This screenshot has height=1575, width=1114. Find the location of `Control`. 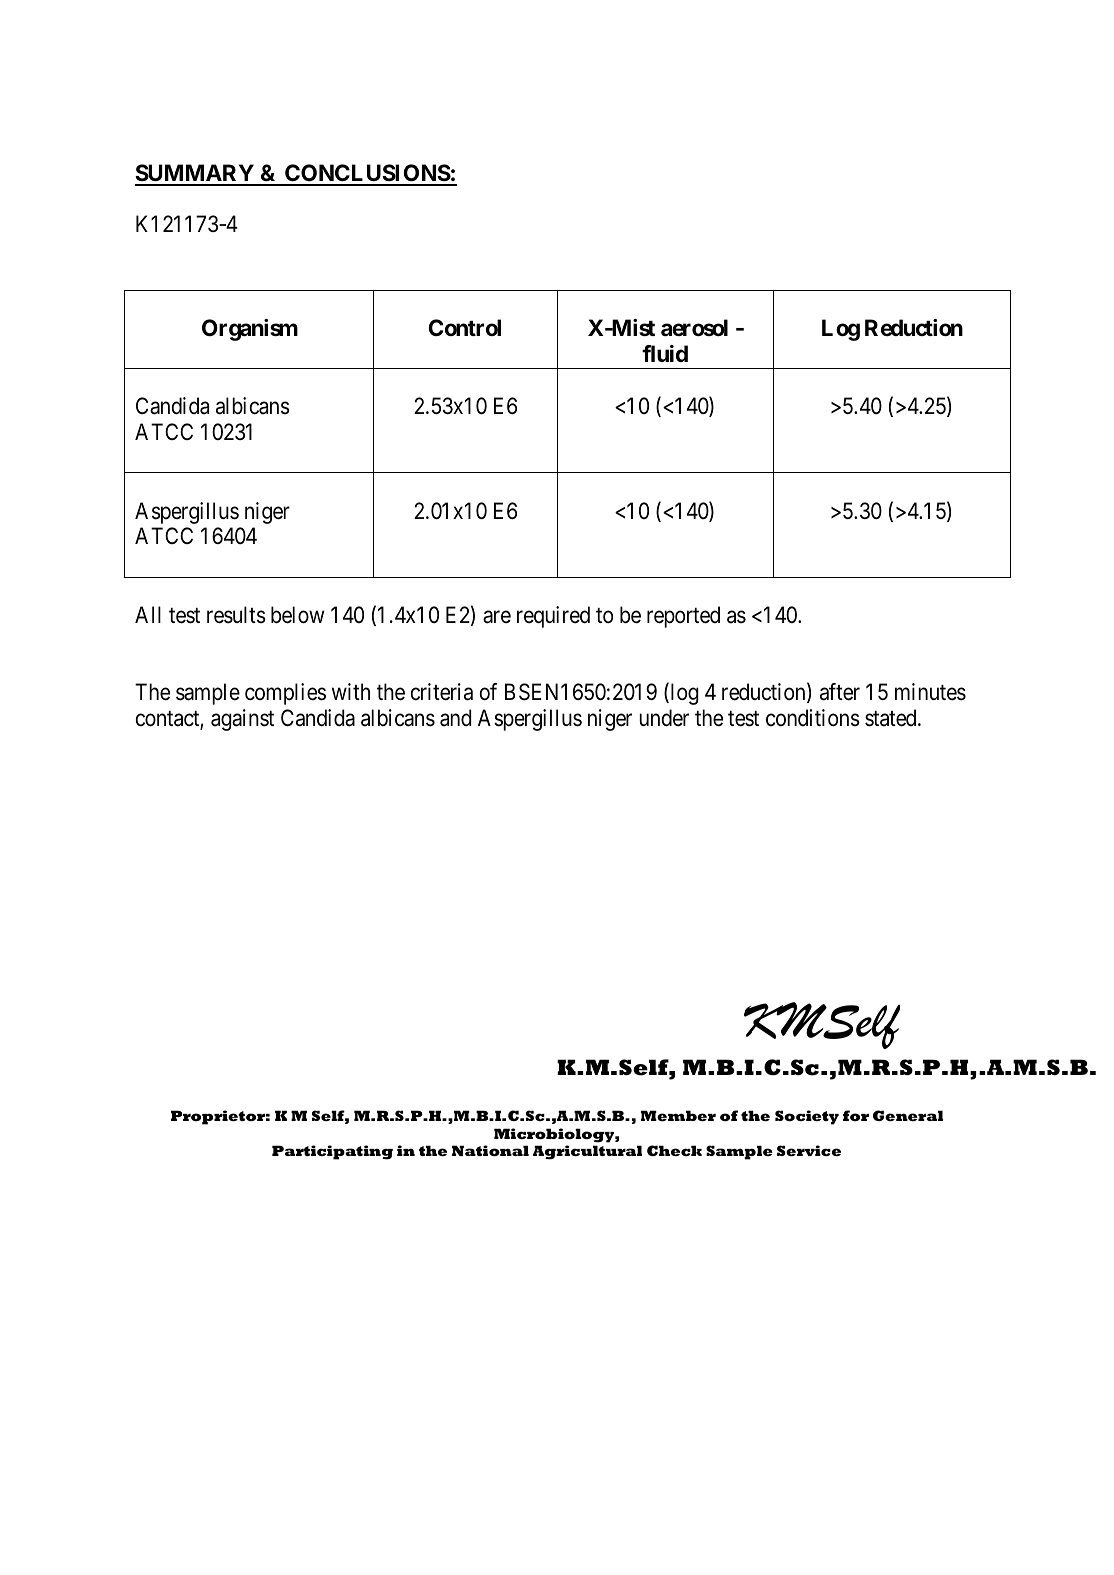

Control is located at coordinates (464, 327).
